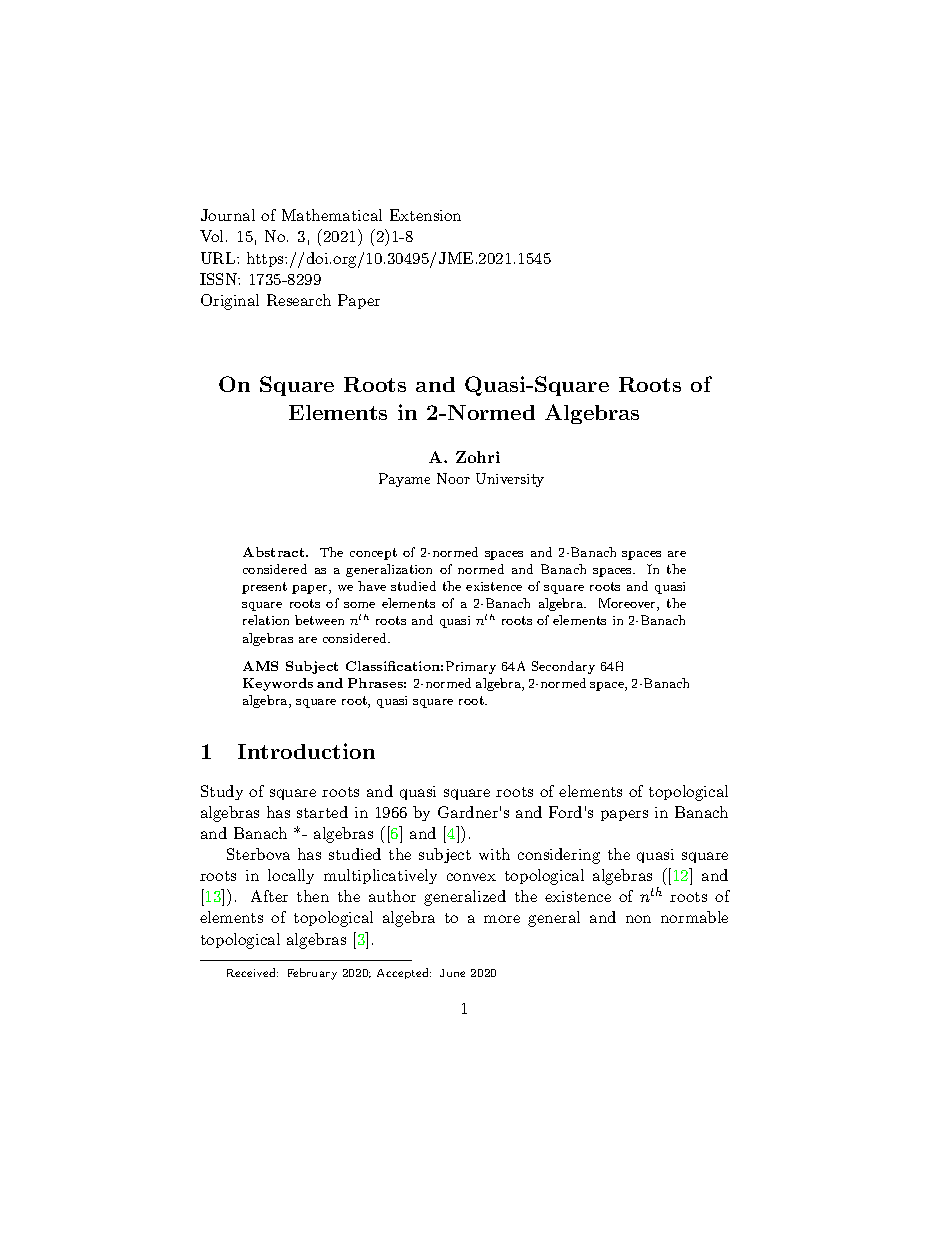 This image has height=1233, width=952. What do you see at coordinates (264, 588) in the image?
I see `present` at bounding box center [264, 588].
